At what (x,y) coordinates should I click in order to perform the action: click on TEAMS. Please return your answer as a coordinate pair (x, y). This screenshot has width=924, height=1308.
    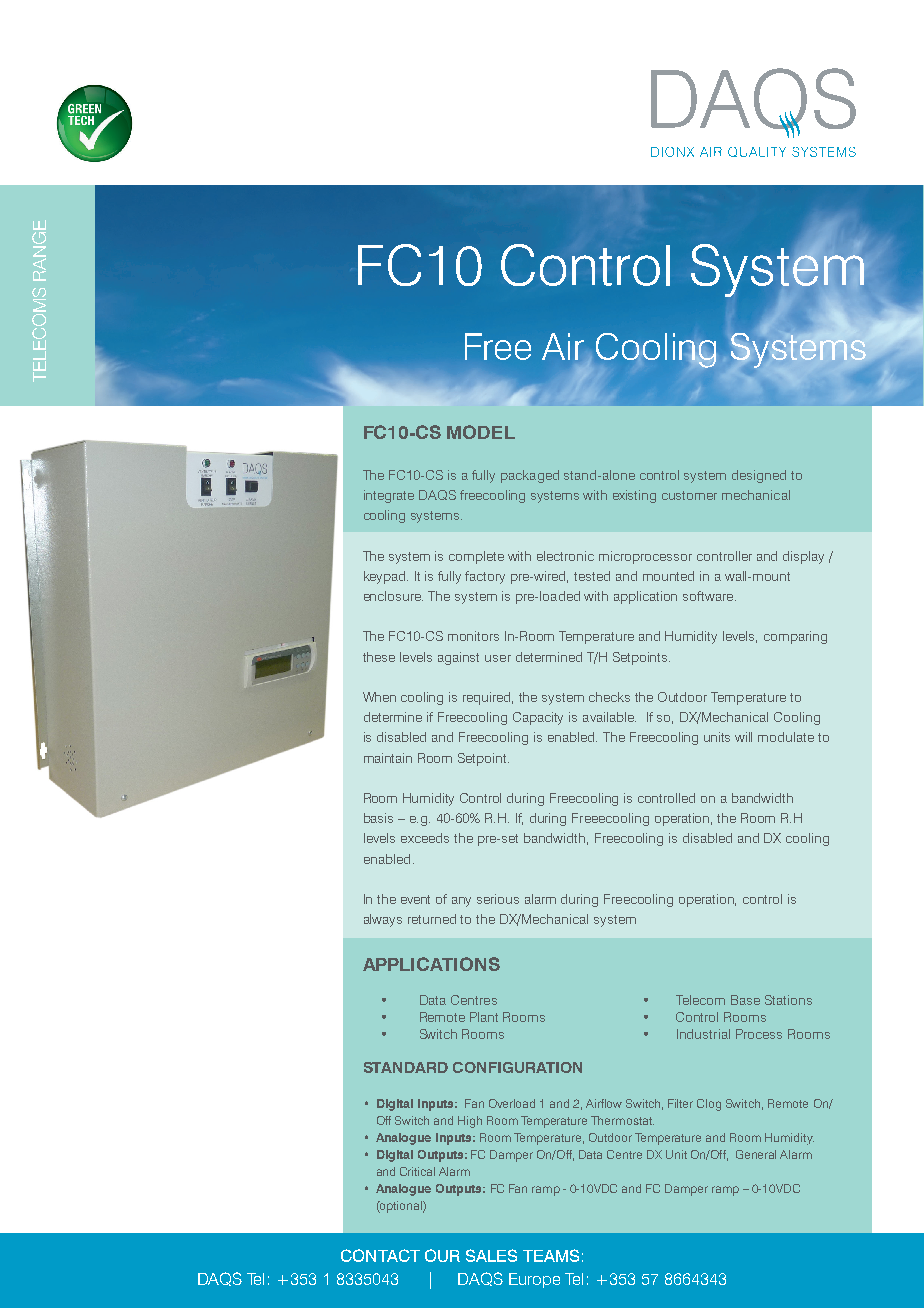
    Looking at the image, I should click on (551, 1255).
